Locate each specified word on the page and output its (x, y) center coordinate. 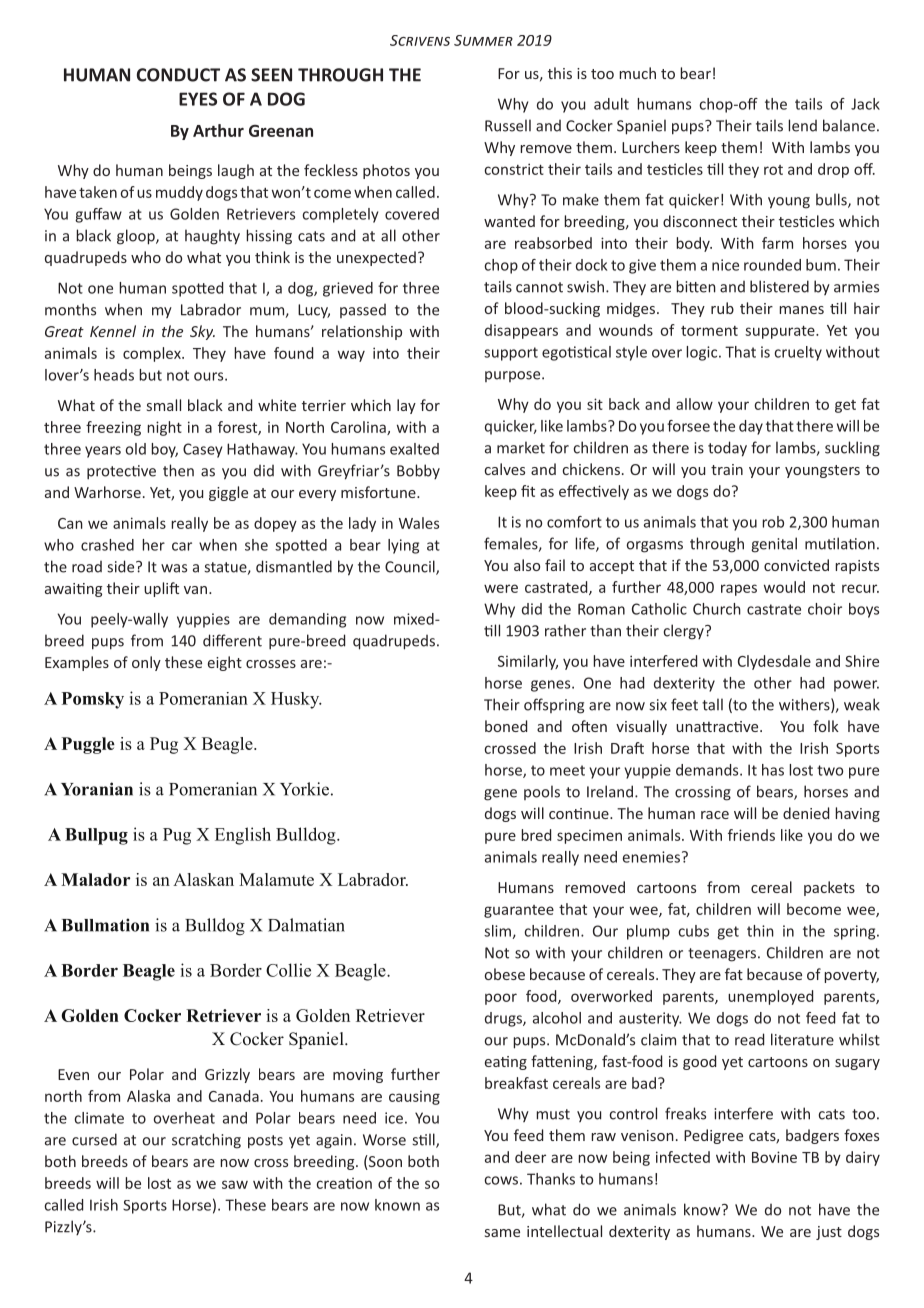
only (146, 663)
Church (717, 609)
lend (802, 125)
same (502, 1233)
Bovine (774, 1157)
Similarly (528, 662)
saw (235, 1184)
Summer (483, 40)
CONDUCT (178, 75)
